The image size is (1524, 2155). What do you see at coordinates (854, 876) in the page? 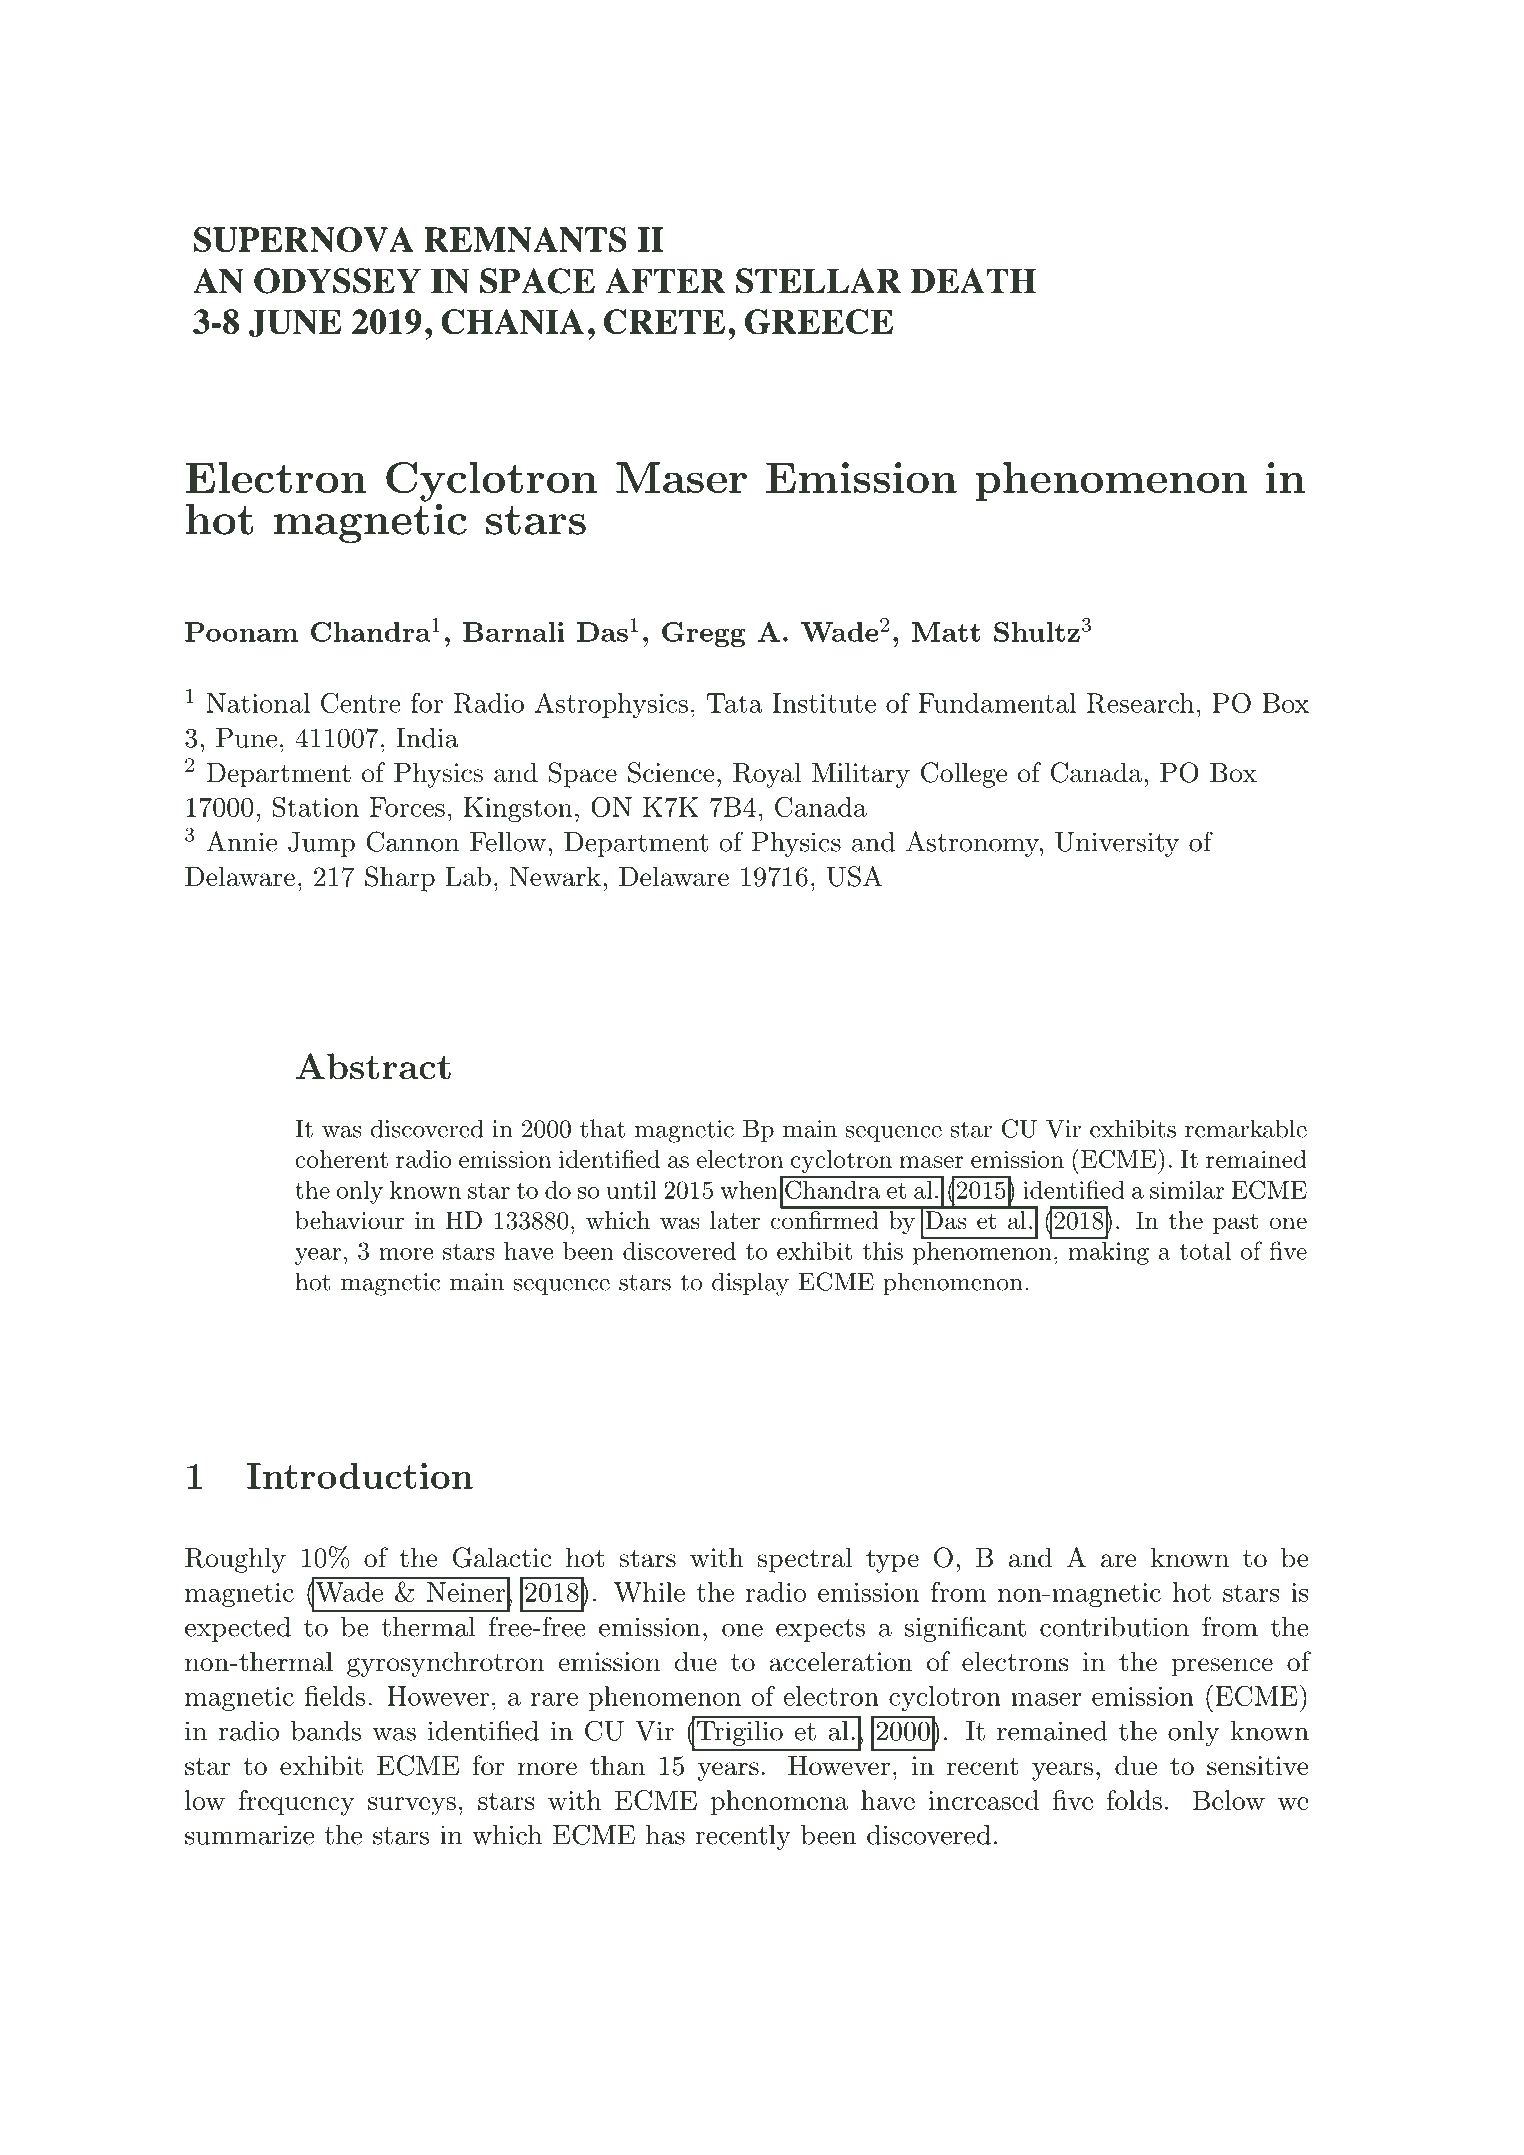
I see `USA` at bounding box center [854, 876].
